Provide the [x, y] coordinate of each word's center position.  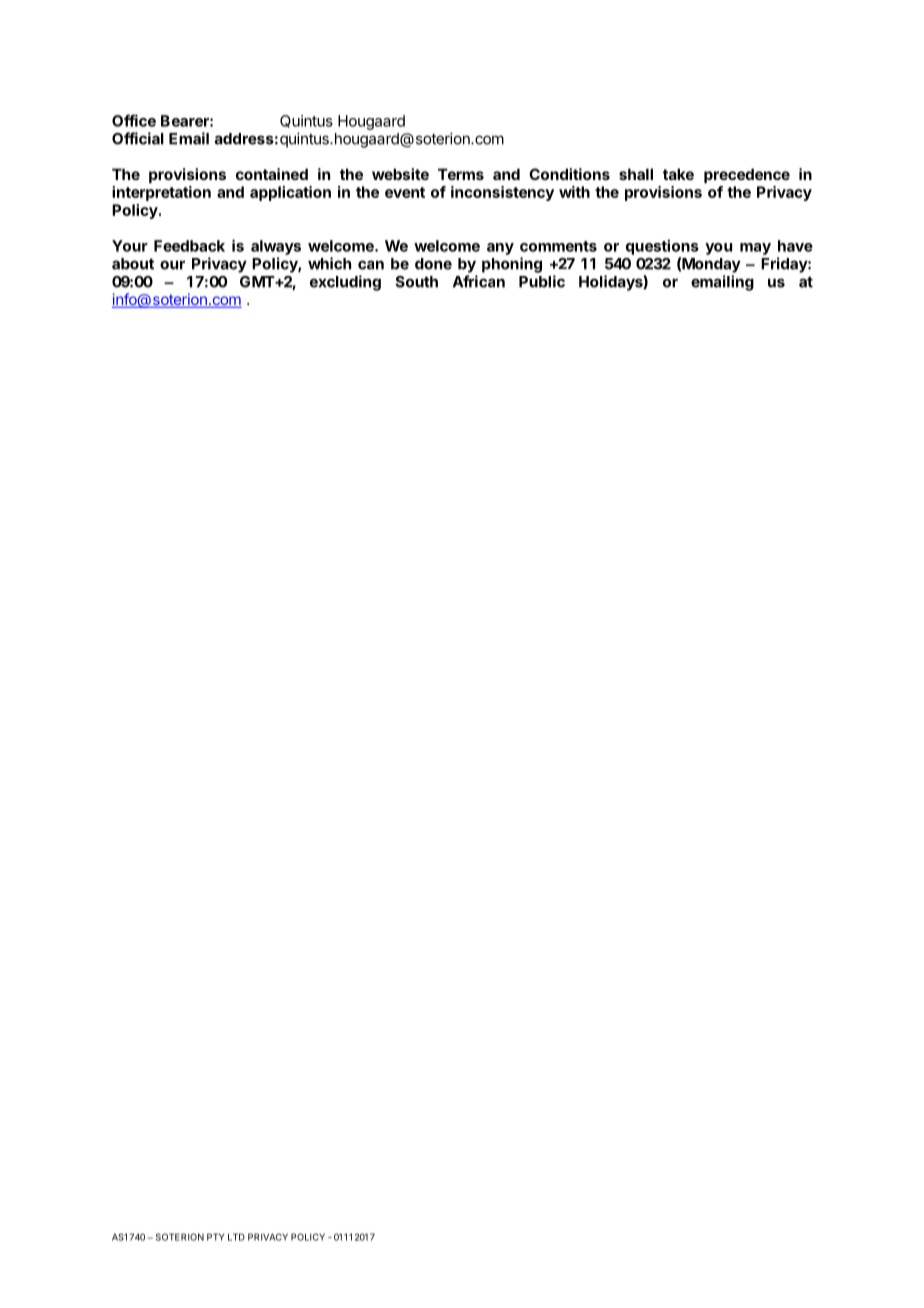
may [755, 249]
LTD [236, 1237]
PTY [215, 1237]
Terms [461, 174]
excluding [345, 283]
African [479, 281]
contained [272, 174]
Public [542, 281]
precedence [747, 175]
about [133, 264]
